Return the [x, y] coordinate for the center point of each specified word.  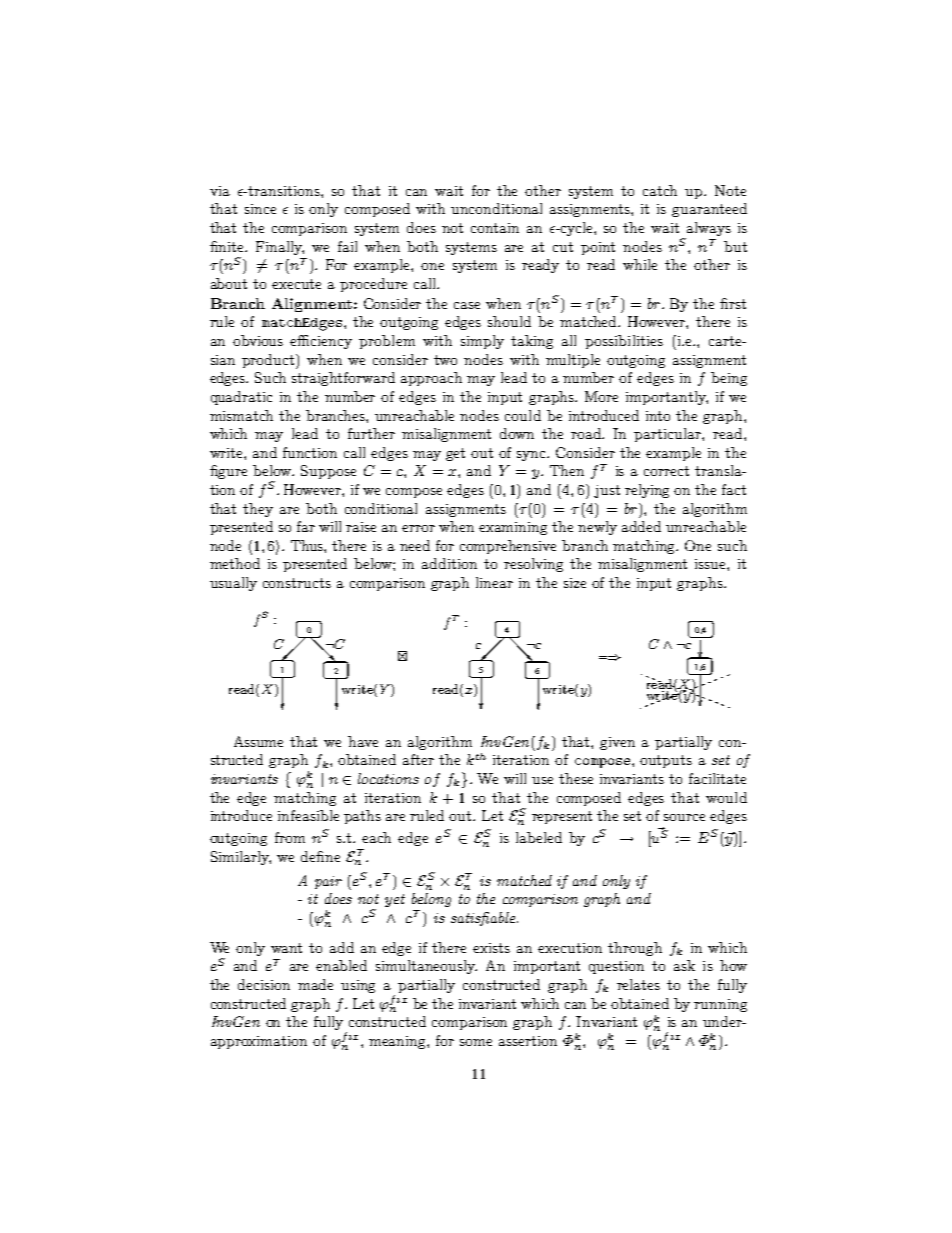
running [720, 1005]
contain [495, 228]
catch [660, 190]
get [455, 454]
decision [264, 984]
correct [666, 471]
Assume [258, 741]
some [476, 1042]
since [260, 209]
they [258, 510]
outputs [666, 761]
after [418, 759]
